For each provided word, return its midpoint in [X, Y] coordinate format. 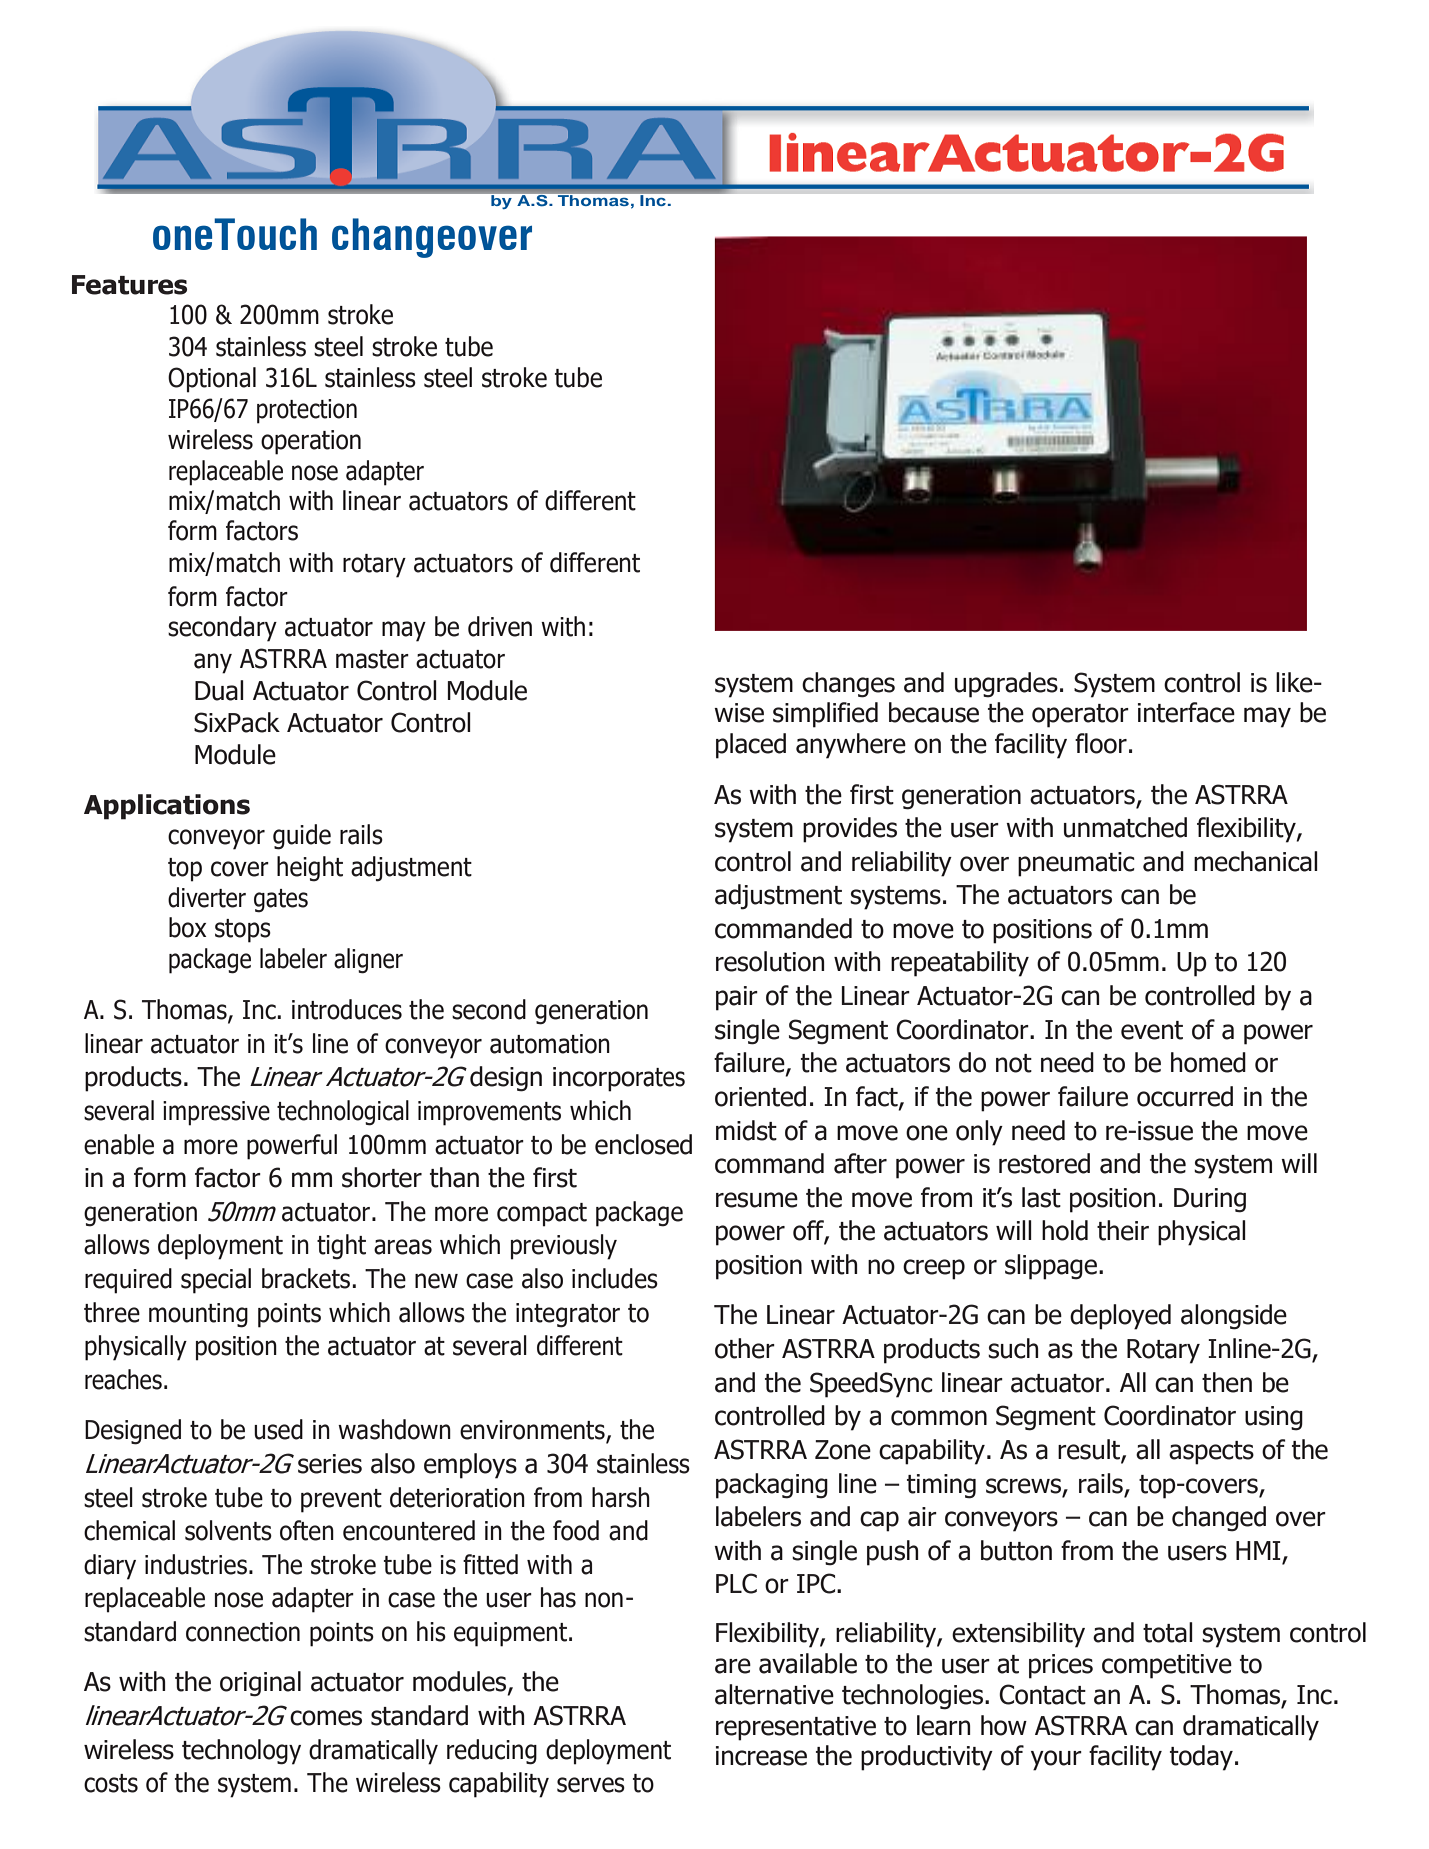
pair [737, 998]
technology [241, 1752]
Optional [212, 380]
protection [307, 411]
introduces [347, 1009]
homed [1208, 1062]
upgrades [1006, 685]
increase [761, 1756]
